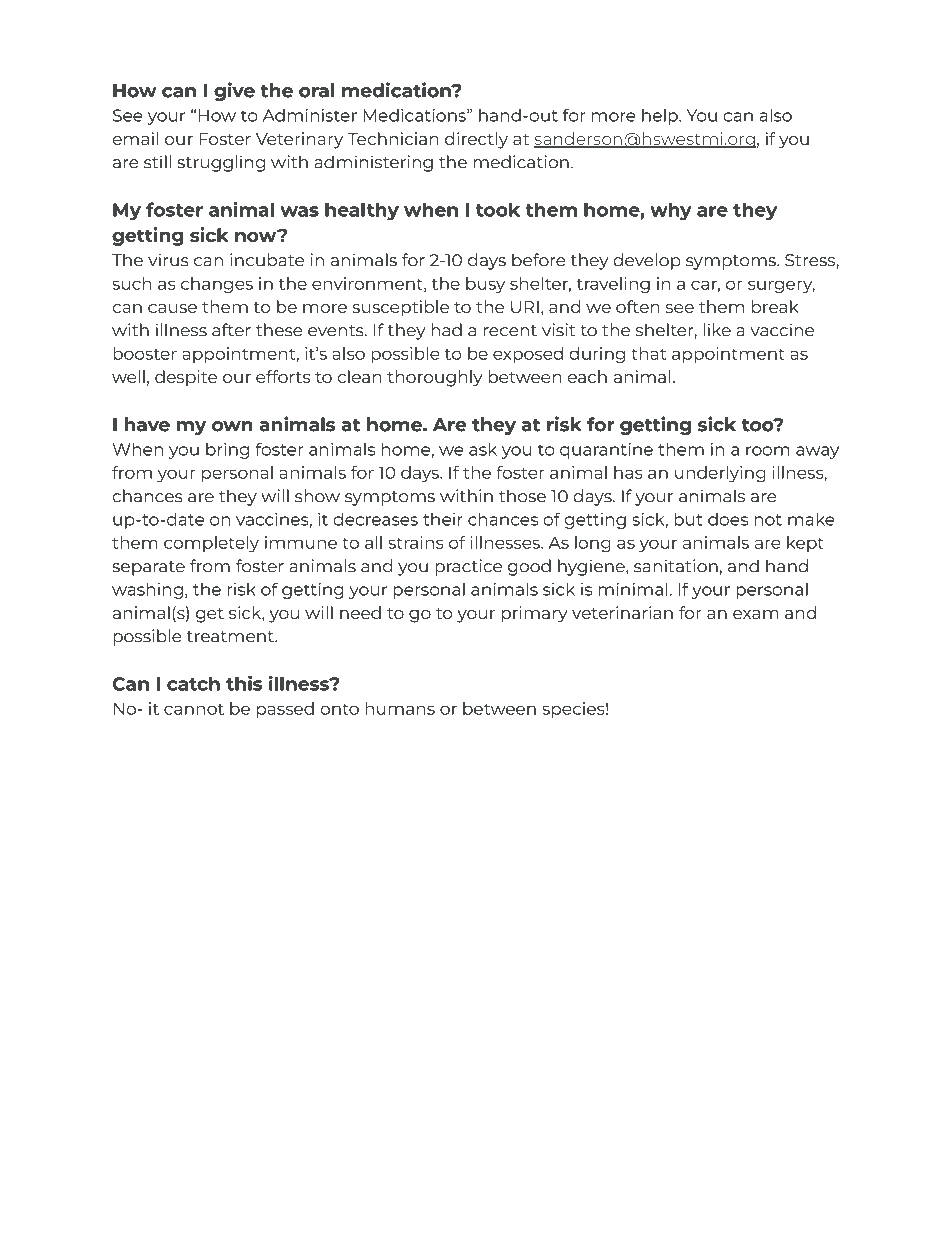 The image size is (952, 1233). What do you see at coordinates (234, 91) in the page?
I see `give` at bounding box center [234, 91].
